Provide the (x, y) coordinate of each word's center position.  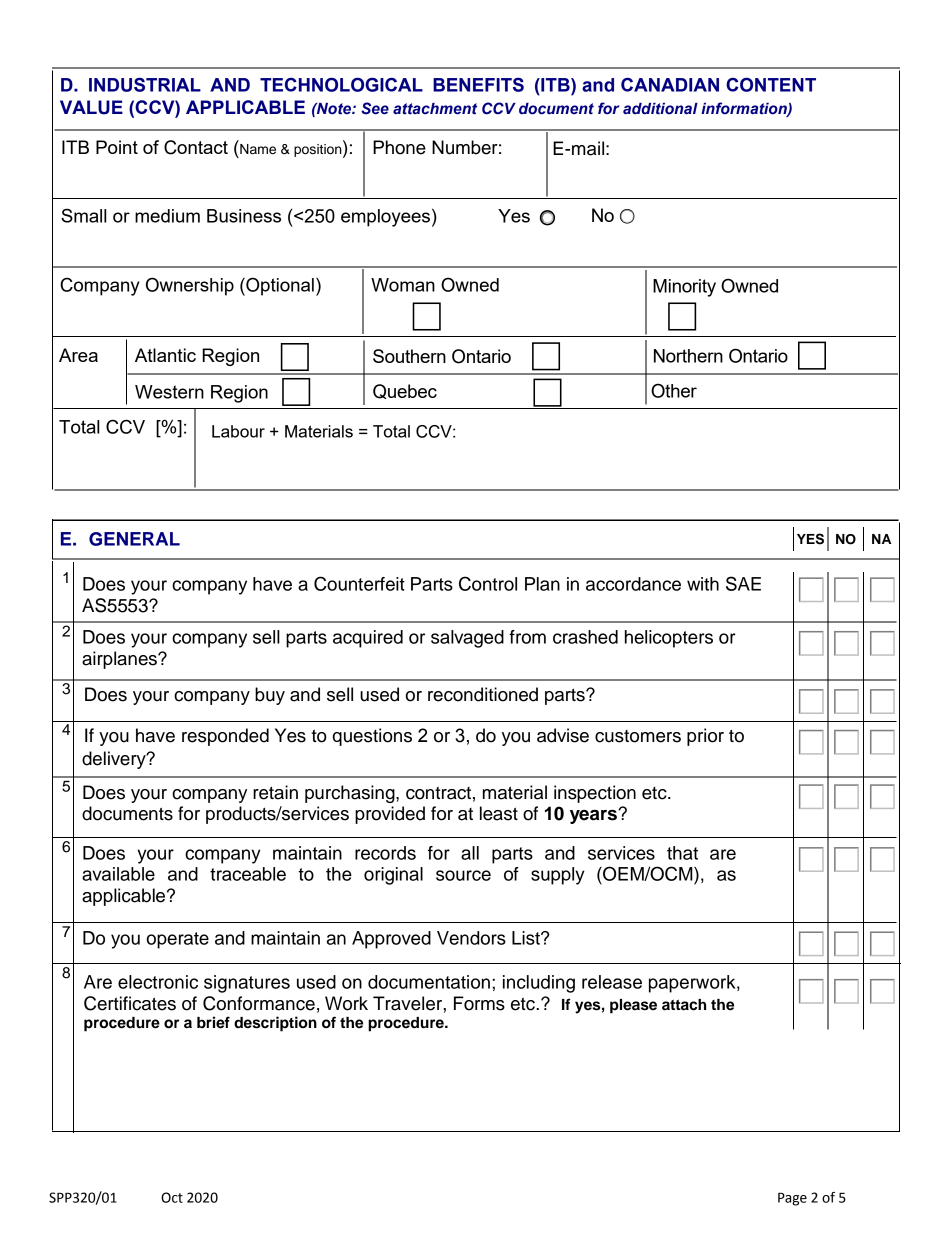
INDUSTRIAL (145, 85)
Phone (399, 147)
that (682, 853)
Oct (172, 1197)
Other (674, 390)
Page (792, 1199)
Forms (479, 1003)
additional (660, 109)
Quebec (405, 391)
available (118, 874)
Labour (238, 431)
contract (438, 793)
